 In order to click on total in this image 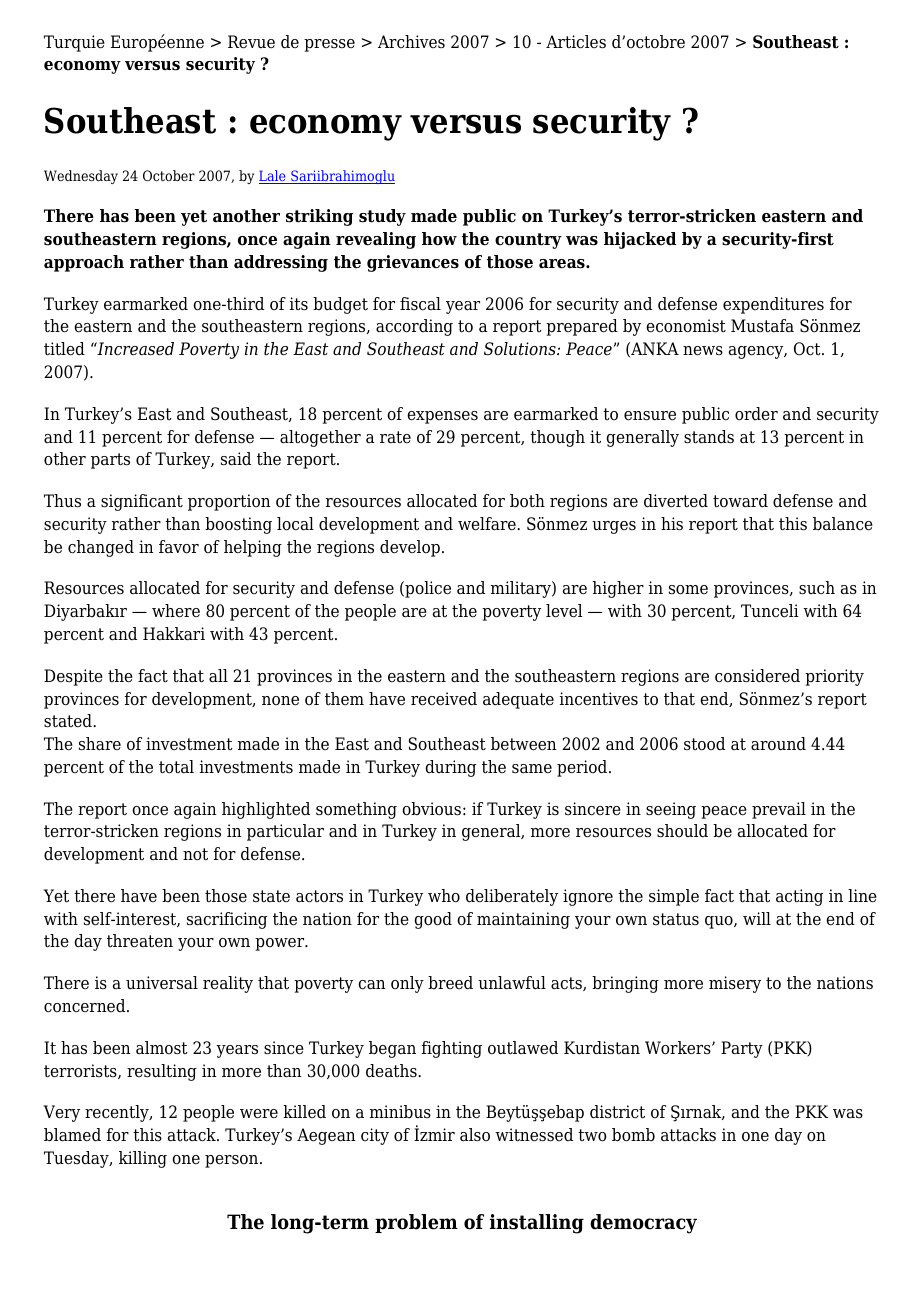, I will do `click(176, 767)`.
